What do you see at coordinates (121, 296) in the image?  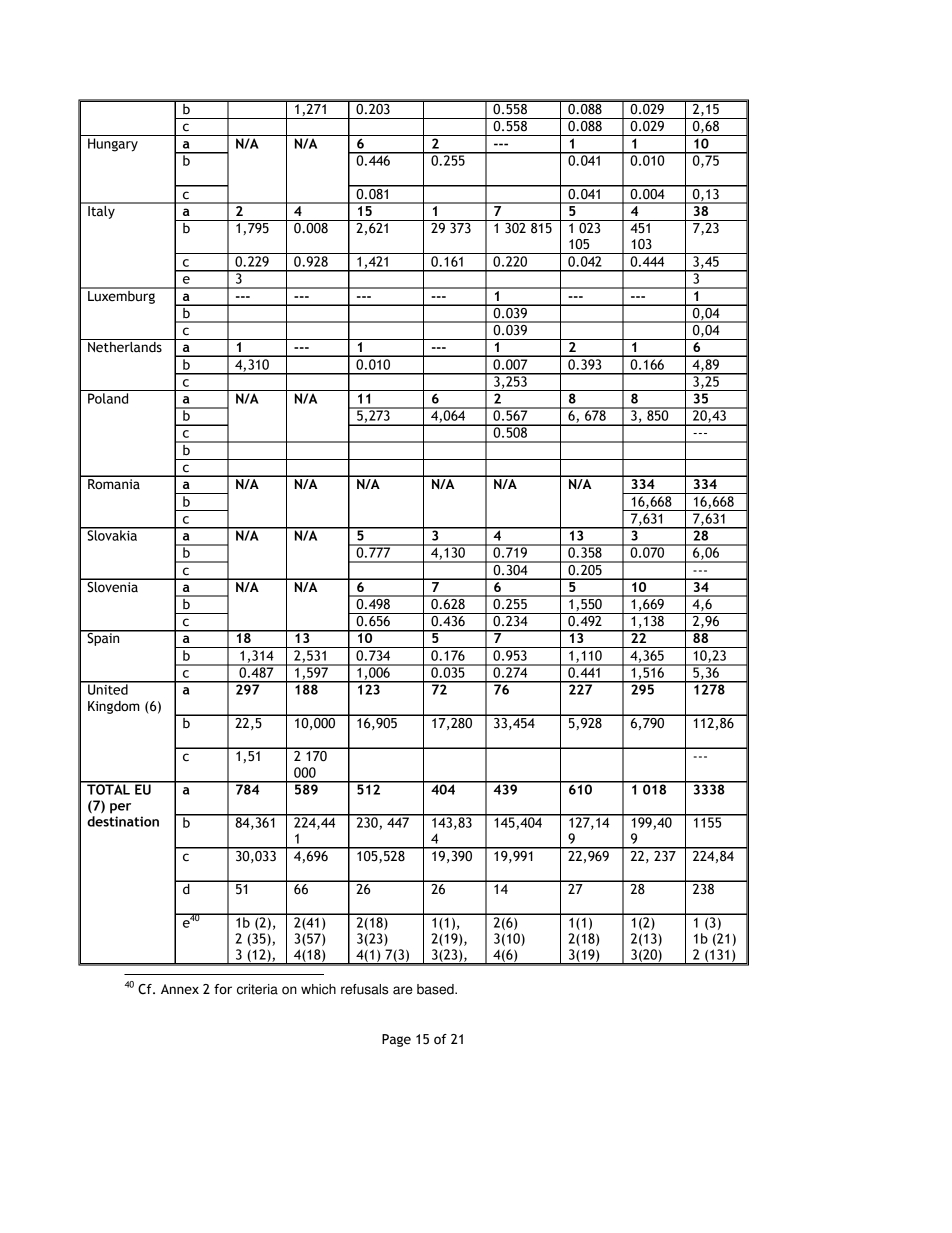 I see `Luxemburg` at bounding box center [121, 296].
